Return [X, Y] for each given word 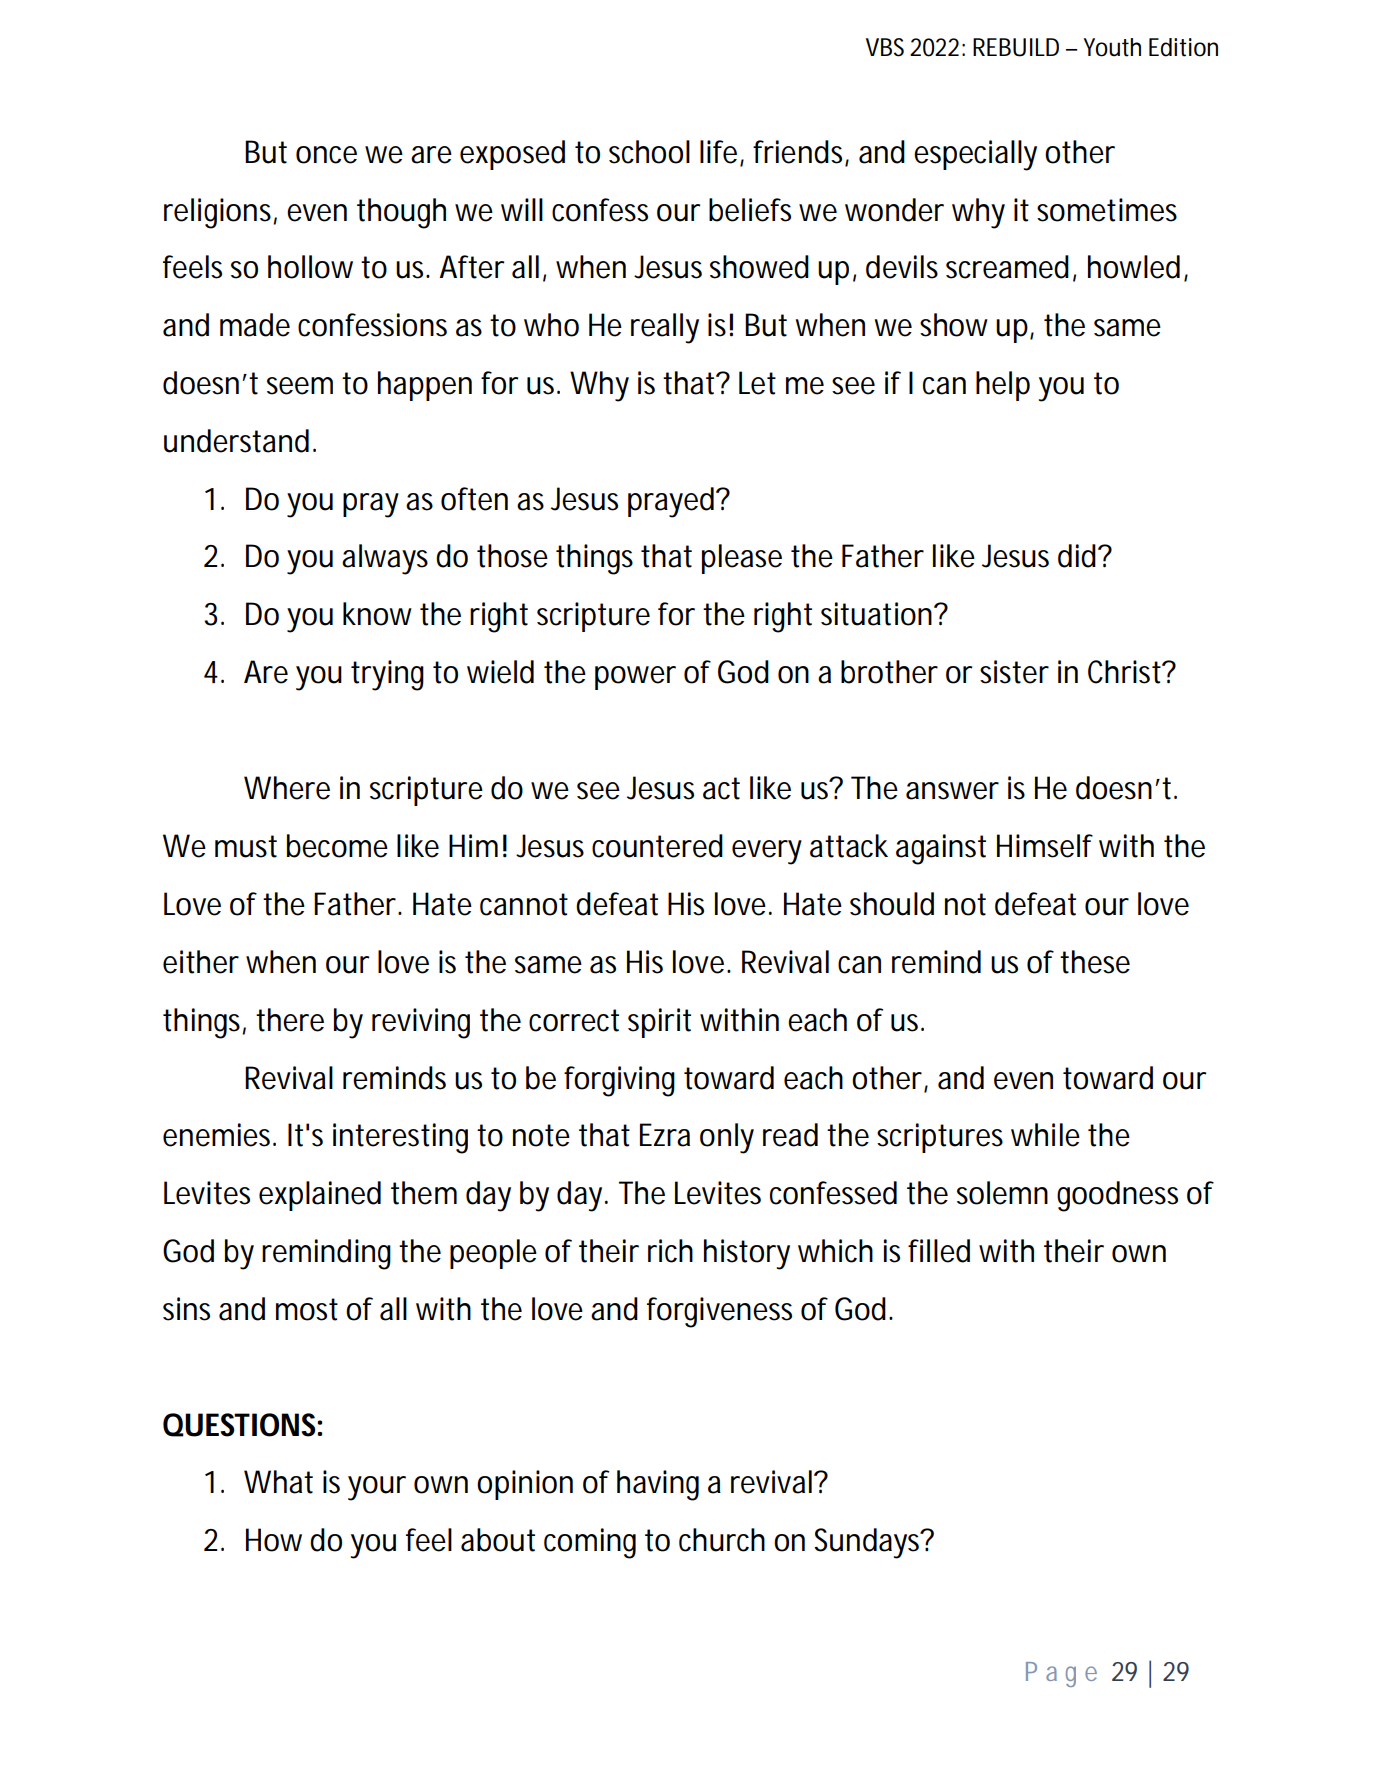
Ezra [665, 1135]
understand [236, 441]
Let [757, 383]
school [649, 152]
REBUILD [1016, 47]
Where [287, 788]
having [658, 1485]
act [721, 788]
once [326, 155]
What [278, 1482]
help [1003, 386]
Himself [1045, 846]
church [722, 1540]
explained [320, 1196]
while [1045, 1135]
